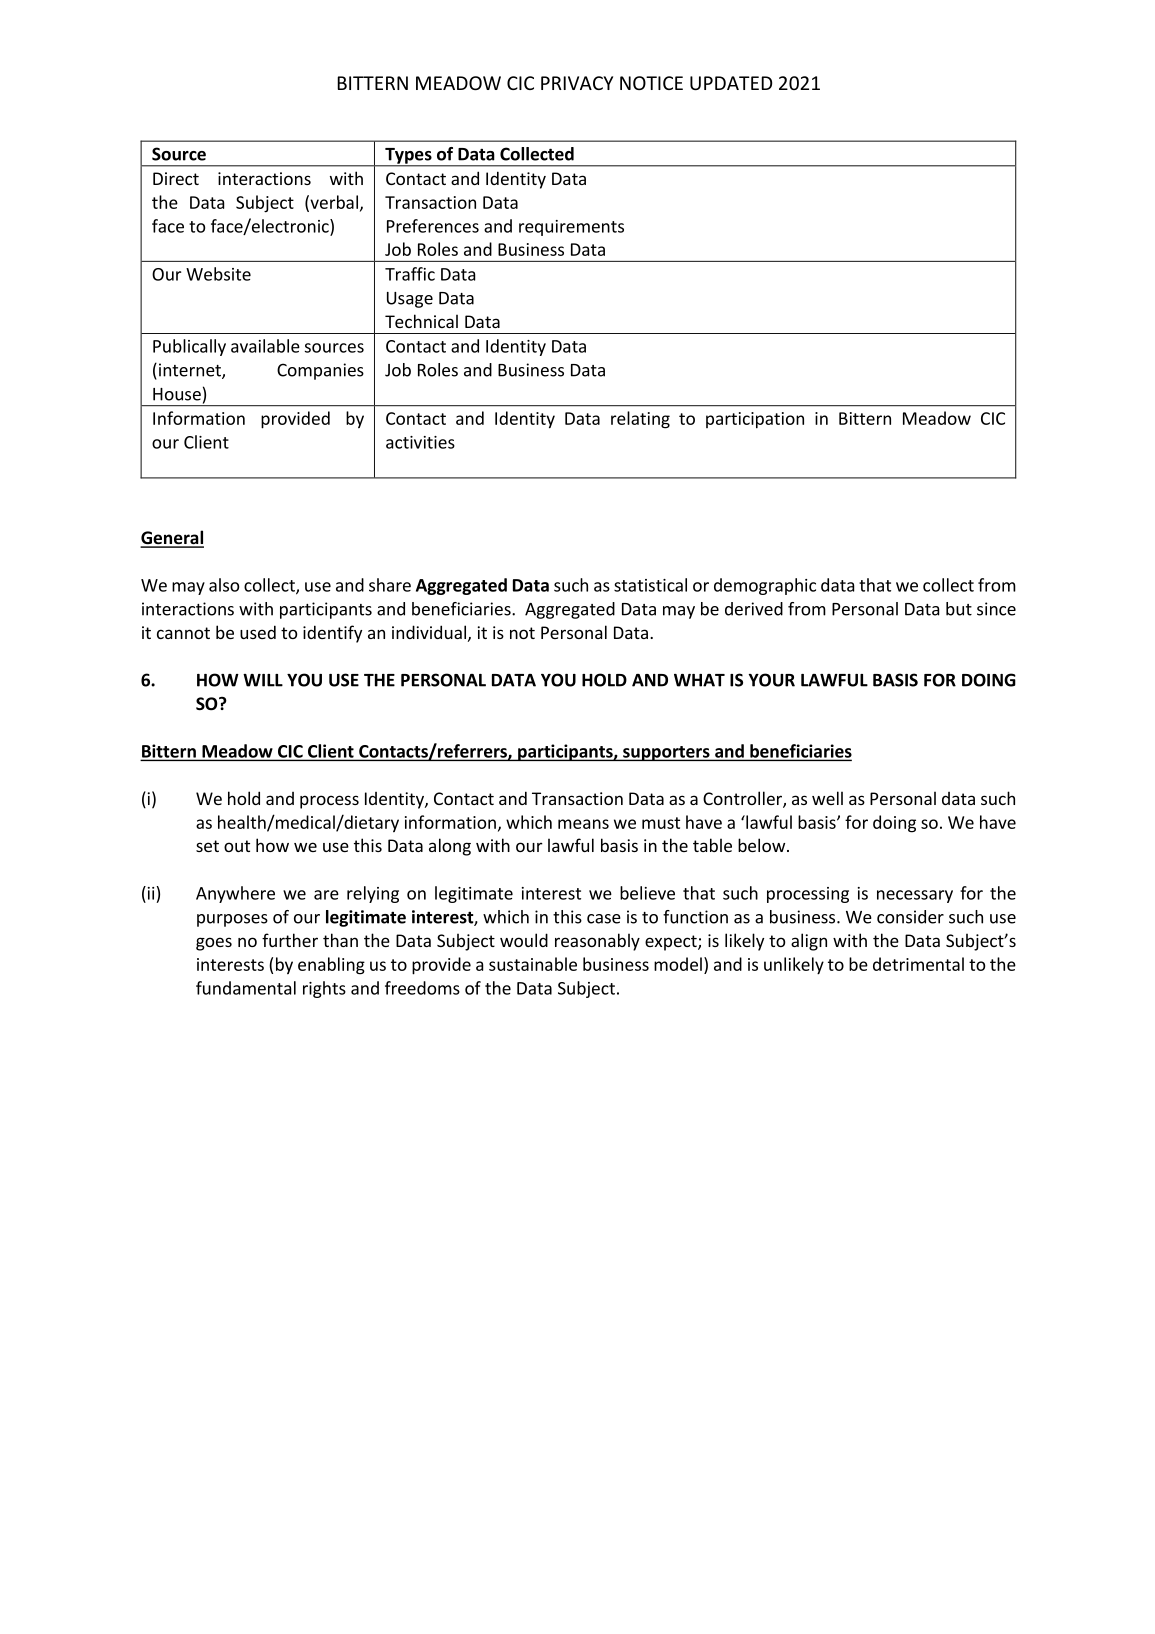  What do you see at coordinates (959, 609) in the screenshot?
I see `but` at bounding box center [959, 609].
